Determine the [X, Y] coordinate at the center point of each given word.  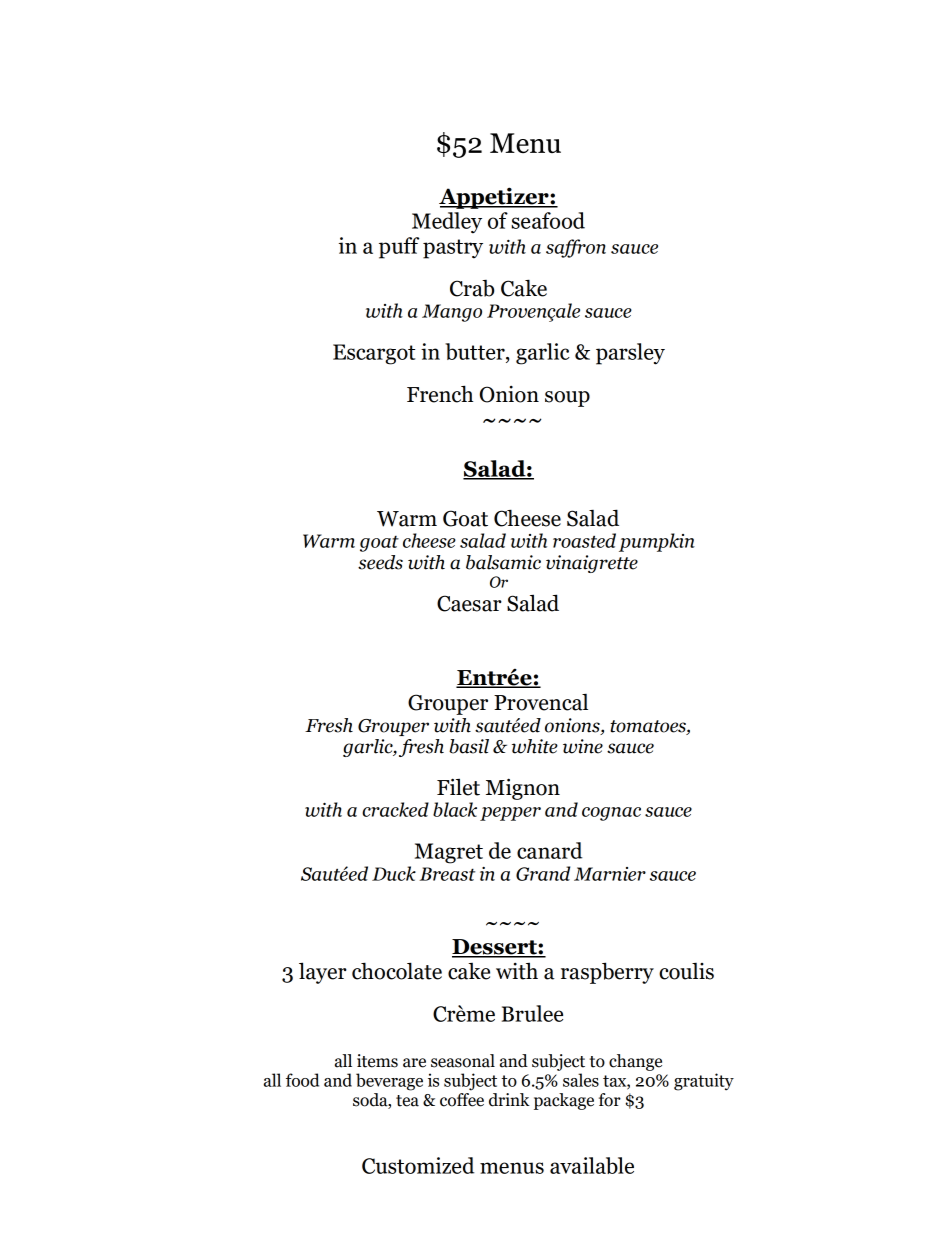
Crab [472, 288]
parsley [630, 354]
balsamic [503, 562]
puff [399, 248]
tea [407, 1101]
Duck [394, 873]
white [535, 746]
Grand [543, 873]
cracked [395, 809]
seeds [380, 562]
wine [583, 746]
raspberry [607, 973]
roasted [584, 540]
